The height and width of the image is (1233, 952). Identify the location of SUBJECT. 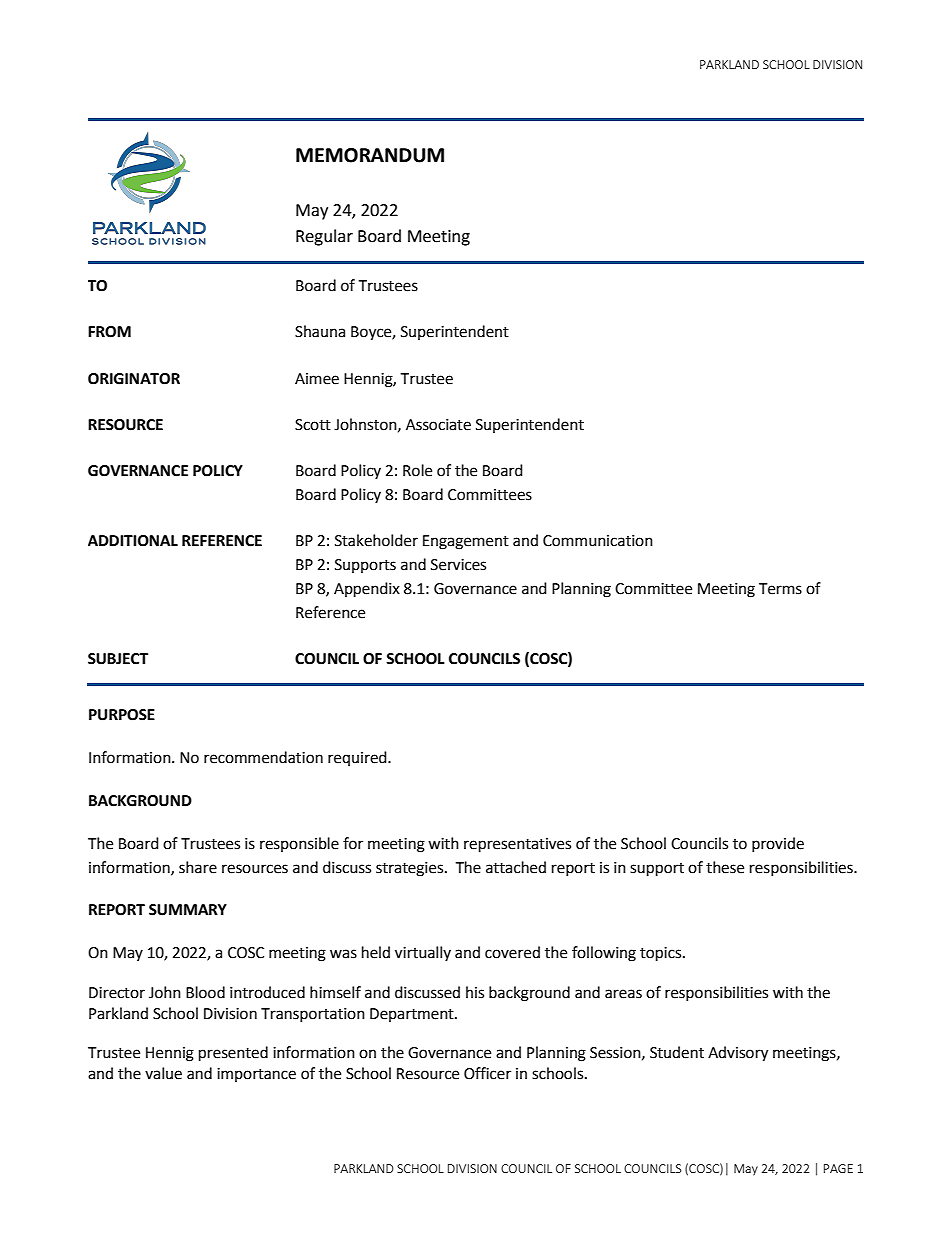
(118, 659).
